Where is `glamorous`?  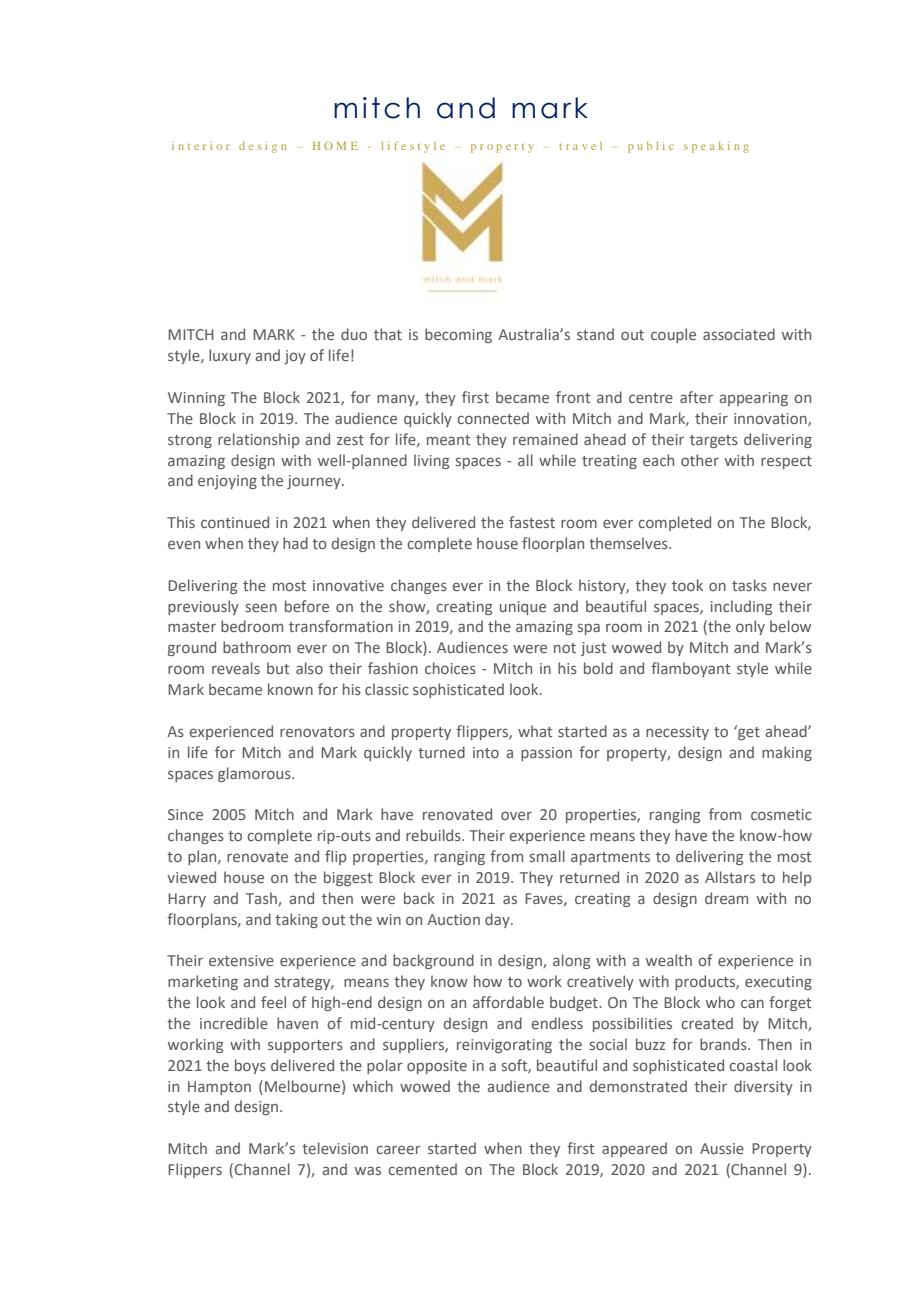 glamorous is located at coordinates (255, 774).
